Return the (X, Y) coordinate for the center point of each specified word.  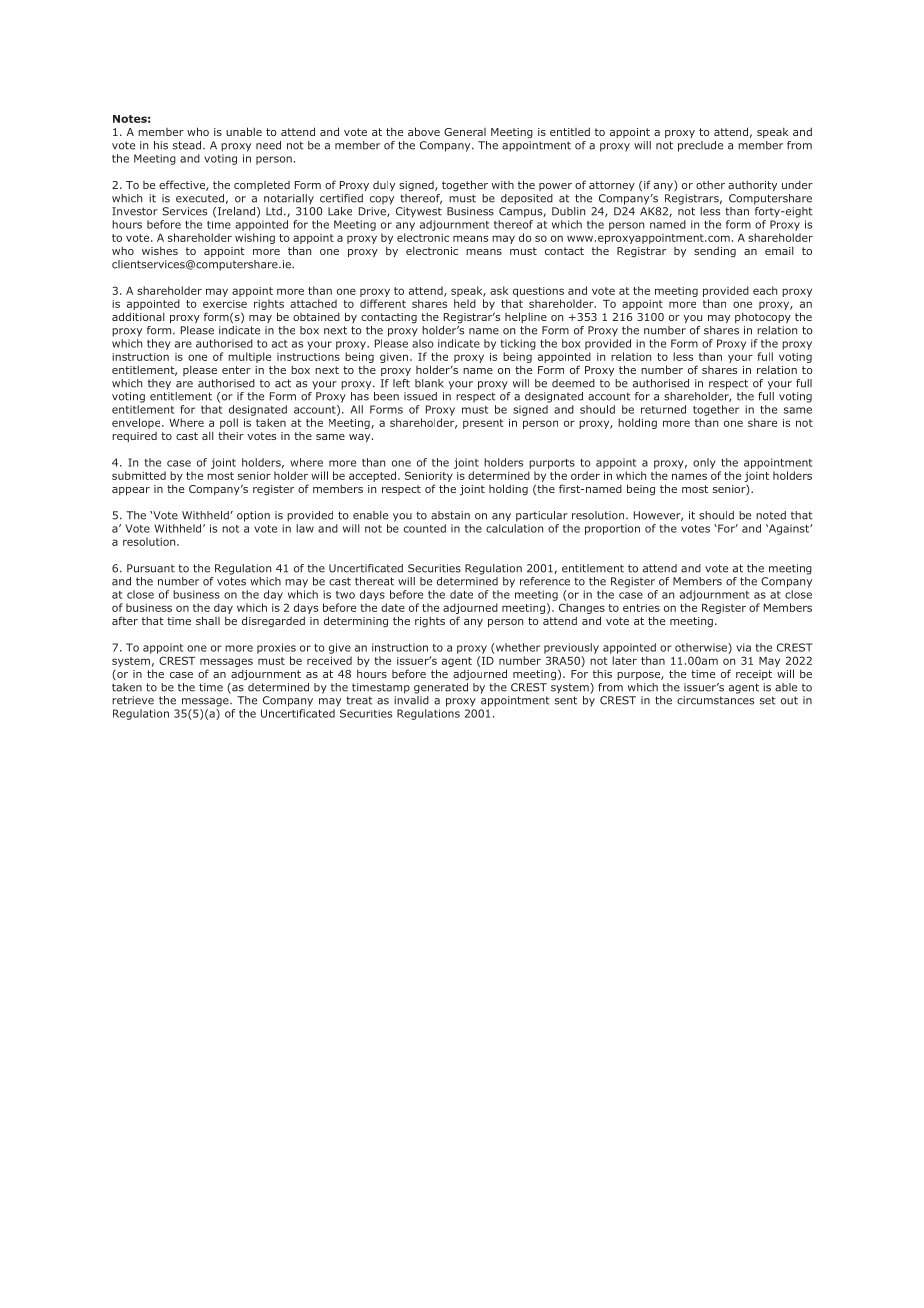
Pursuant (151, 568)
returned (663, 409)
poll (229, 423)
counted (425, 528)
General (465, 132)
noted (771, 515)
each (765, 290)
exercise (225, 304)
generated (441, 687)
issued (420, 396)
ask (499, 290)
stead (187, 145)
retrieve (133, 700)
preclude (700, 146)
